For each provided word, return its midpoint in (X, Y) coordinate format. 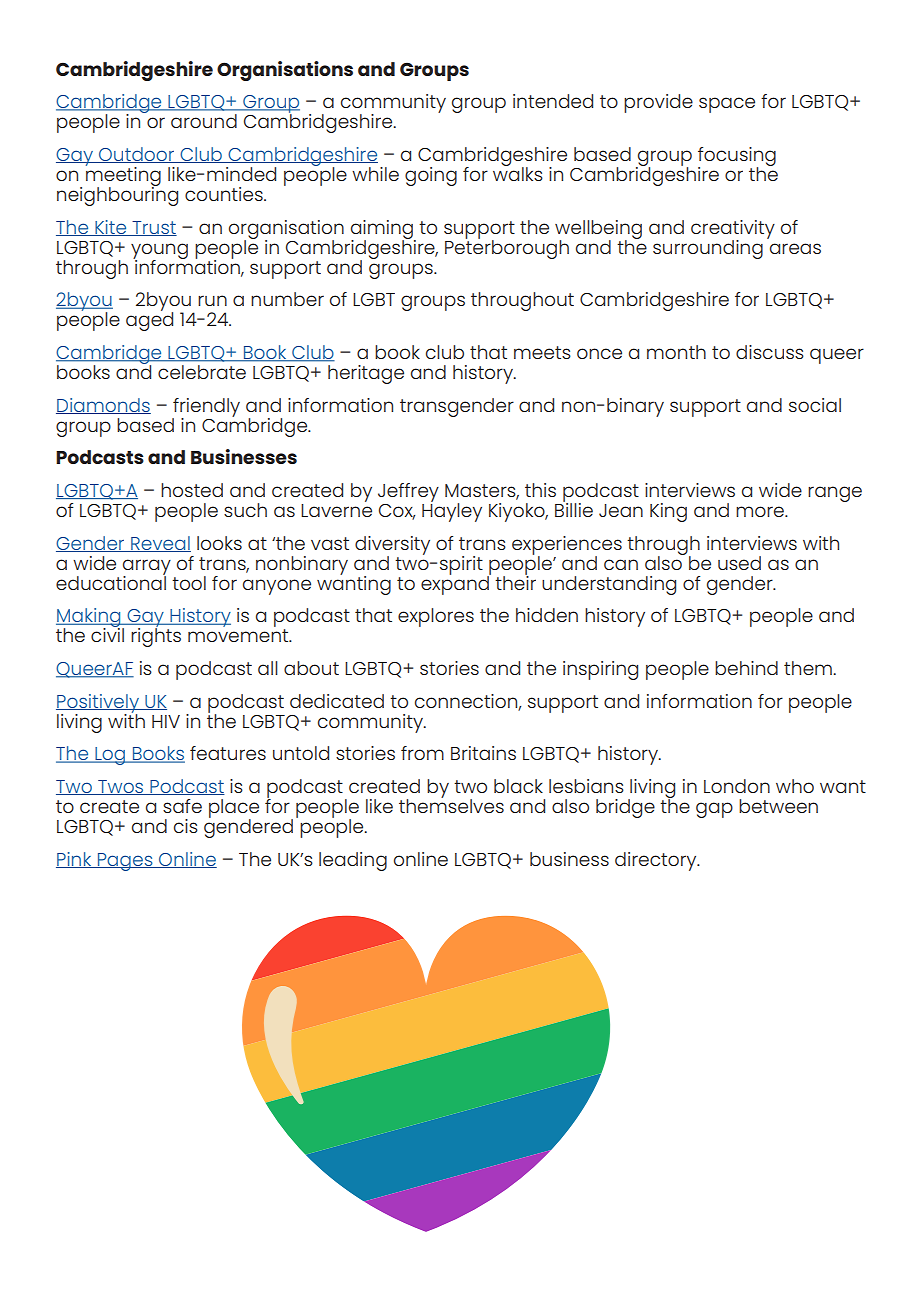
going (431, 176)
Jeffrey (408, 492)
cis (186, 826)
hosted (192, 490)
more (761, 511)
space (727, 105)
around (204, 121)
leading (353, 861)
